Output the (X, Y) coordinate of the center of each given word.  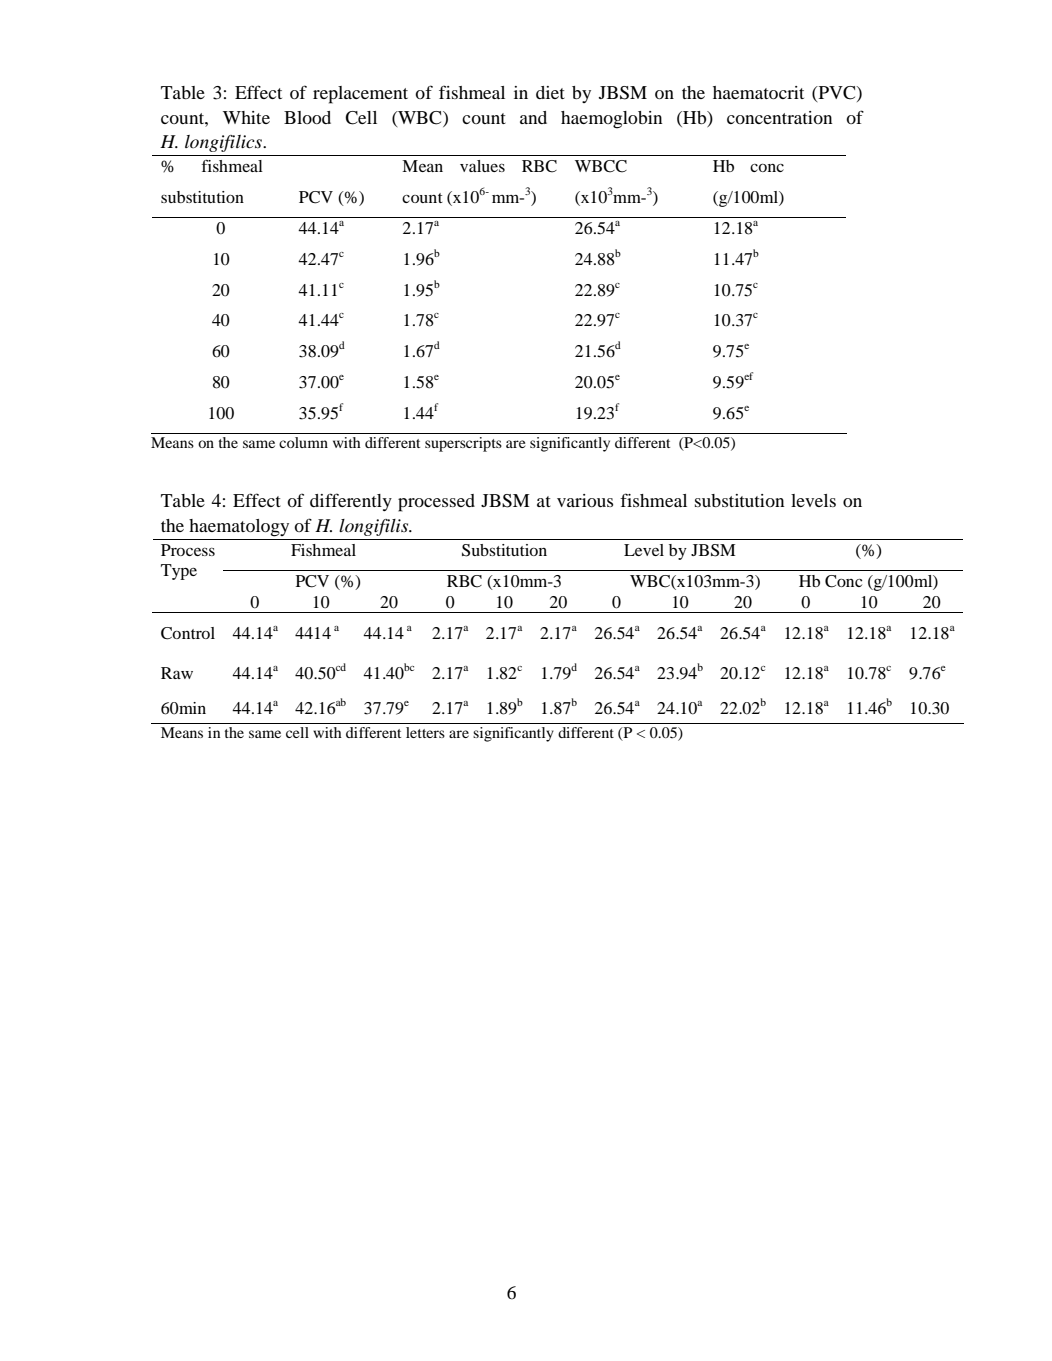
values (482, 166)
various (585, 500)
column (303, 442)
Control (188, 633)
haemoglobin (611, 120)
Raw (177, 673)
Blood (307, 117)
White (246, 117)
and (533, 117)
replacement (360, 95)
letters (425, 732)
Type (179, 572)
